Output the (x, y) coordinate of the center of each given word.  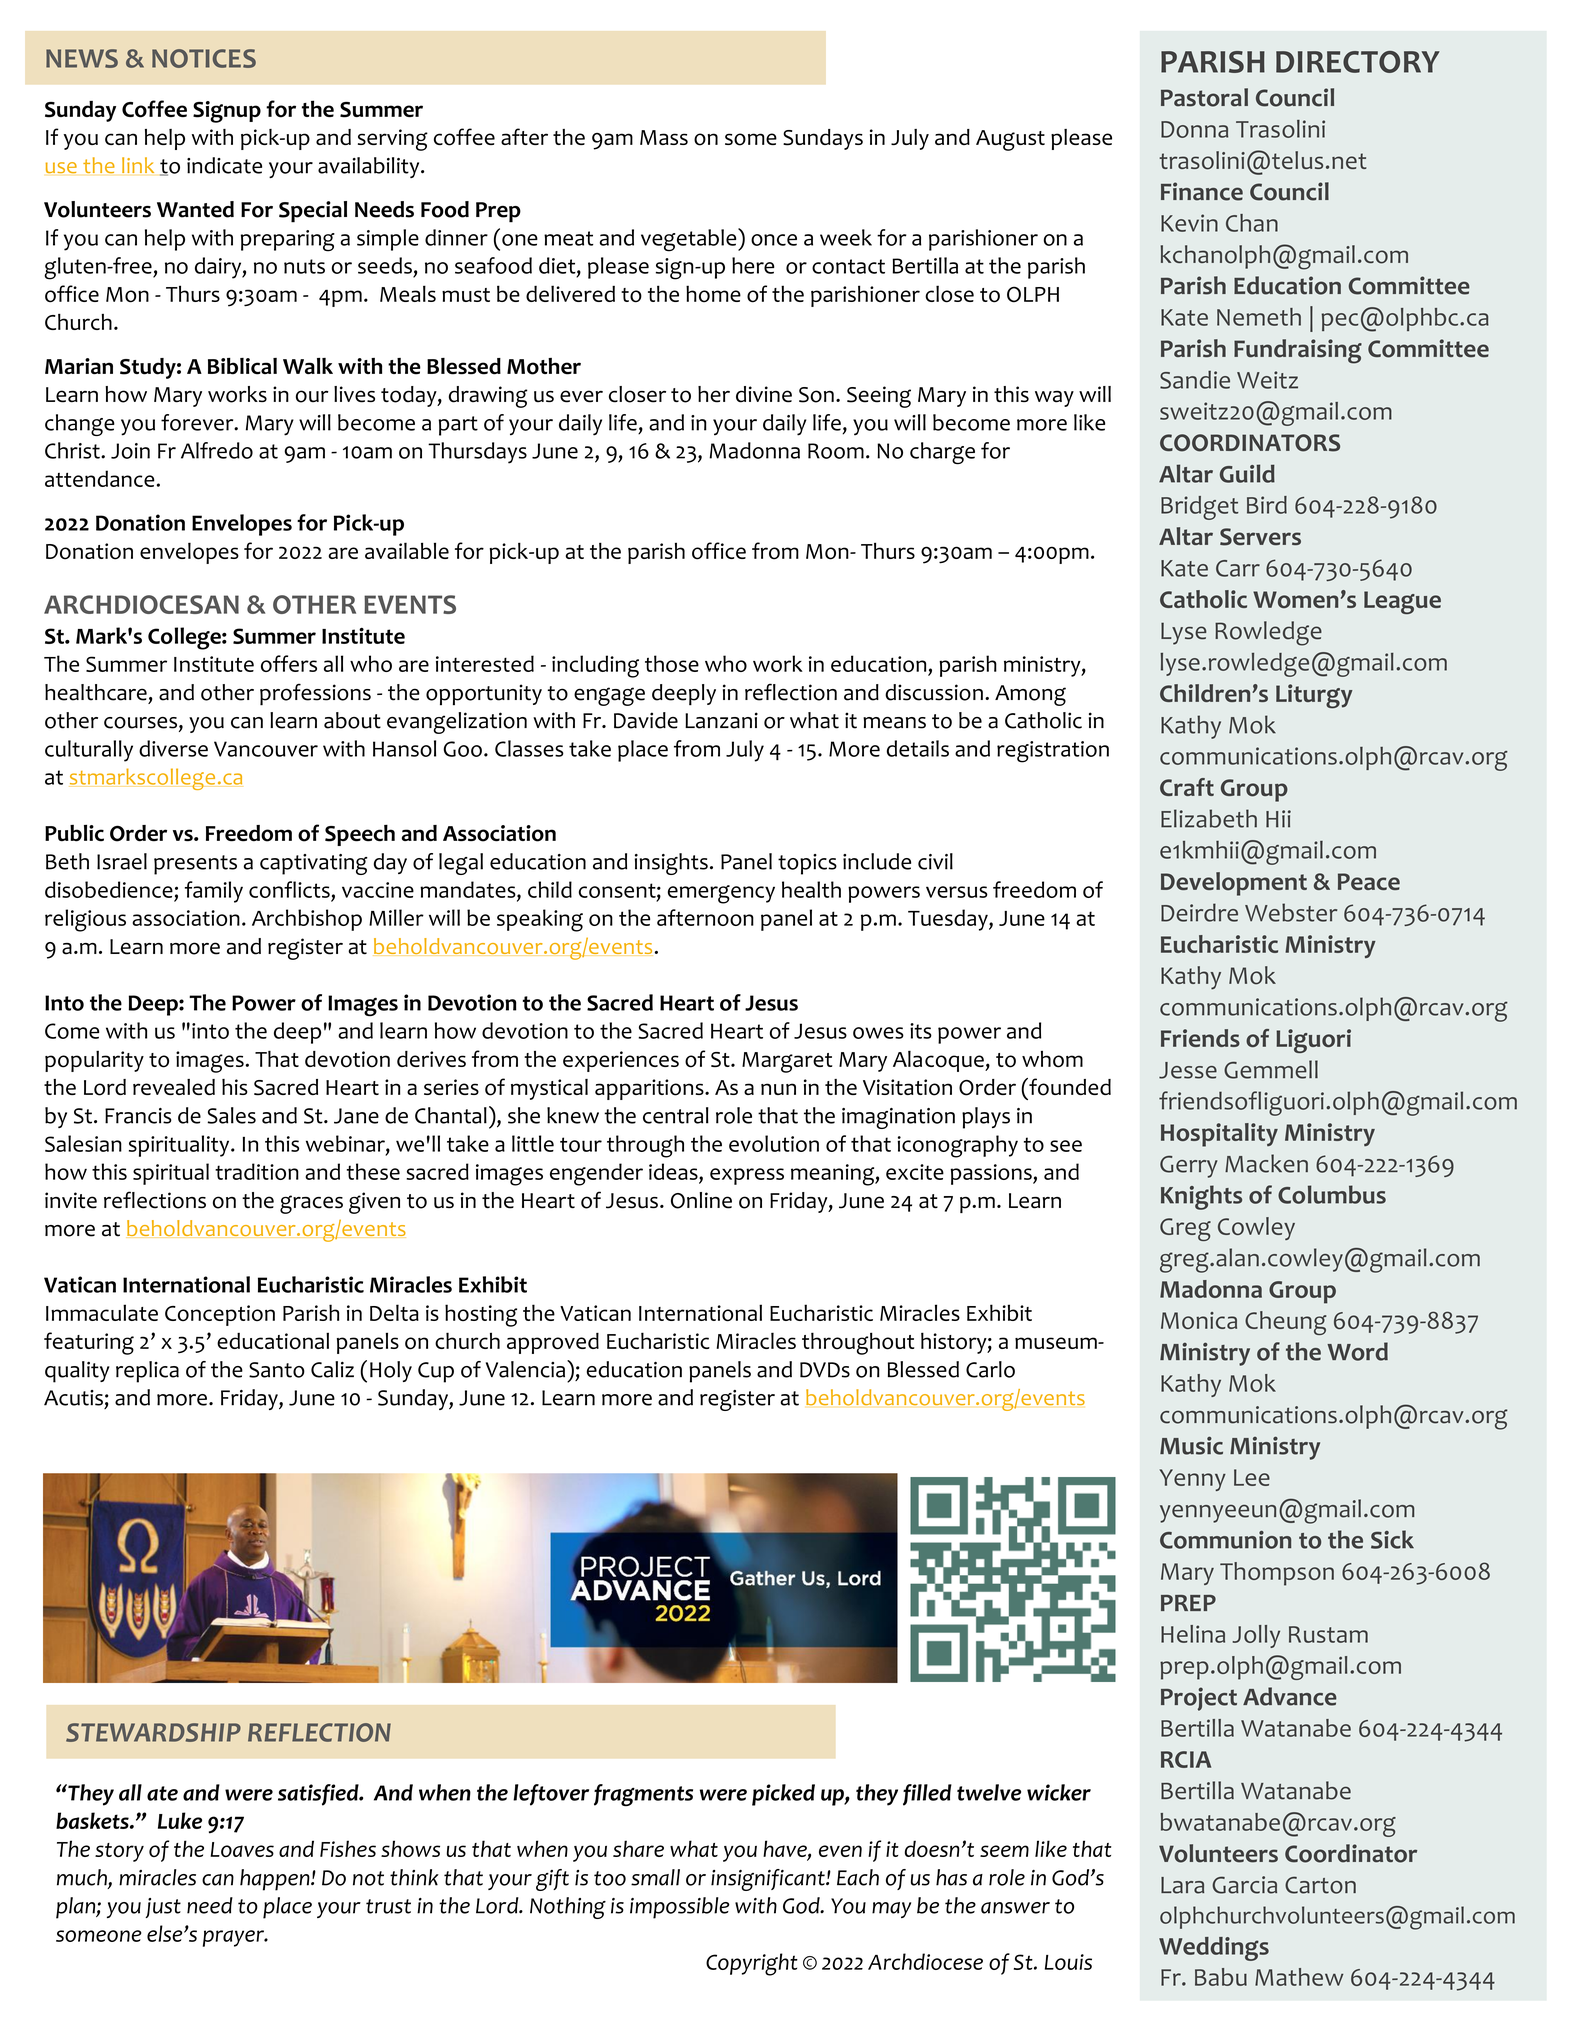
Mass (664, 137)
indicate (224, 165)
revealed (174, 1087)
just (163, 1908)
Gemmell (1271, 1069)
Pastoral (1204, 97)
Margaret (787, 1062)
